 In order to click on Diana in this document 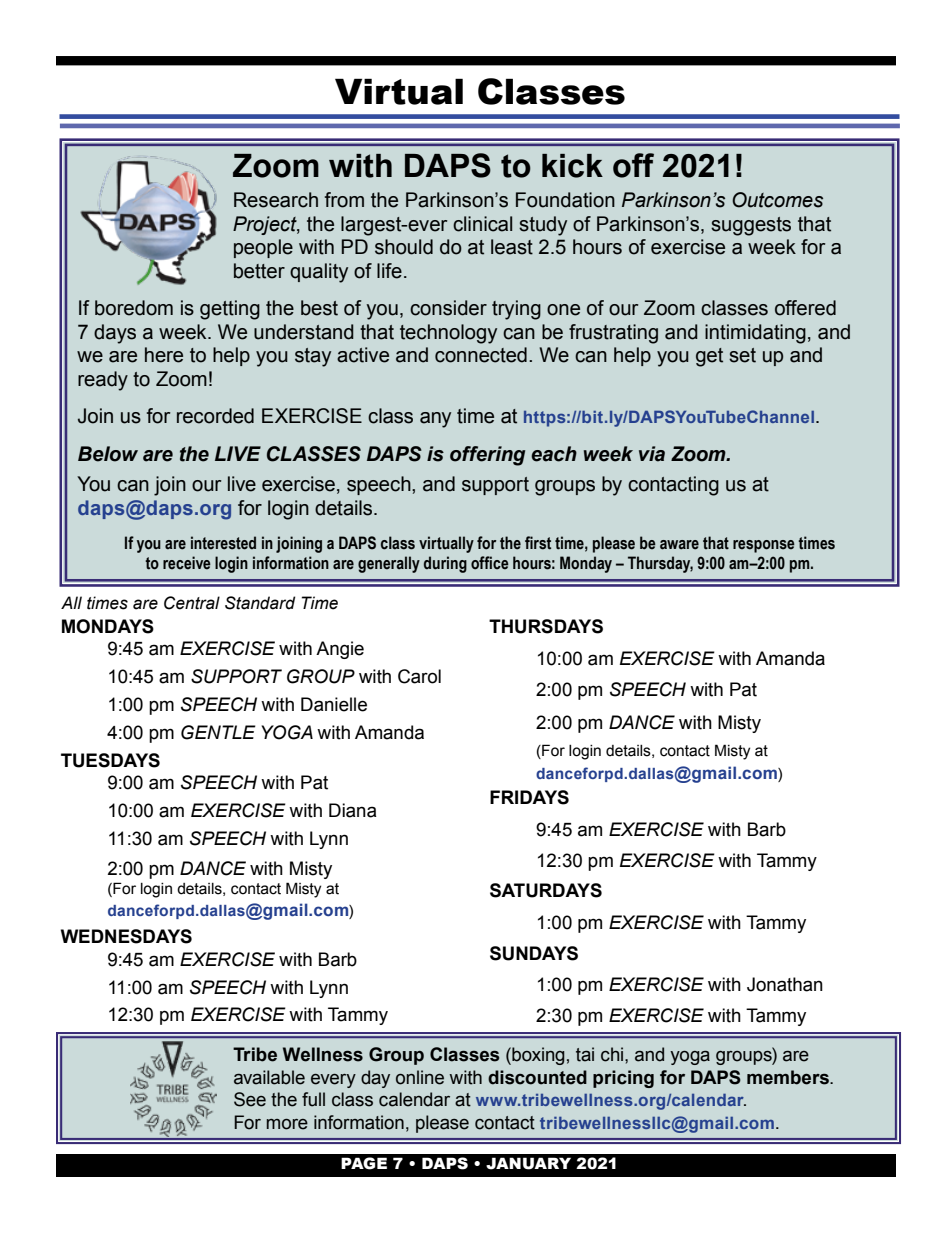, I will do `click(353, 810)`.
